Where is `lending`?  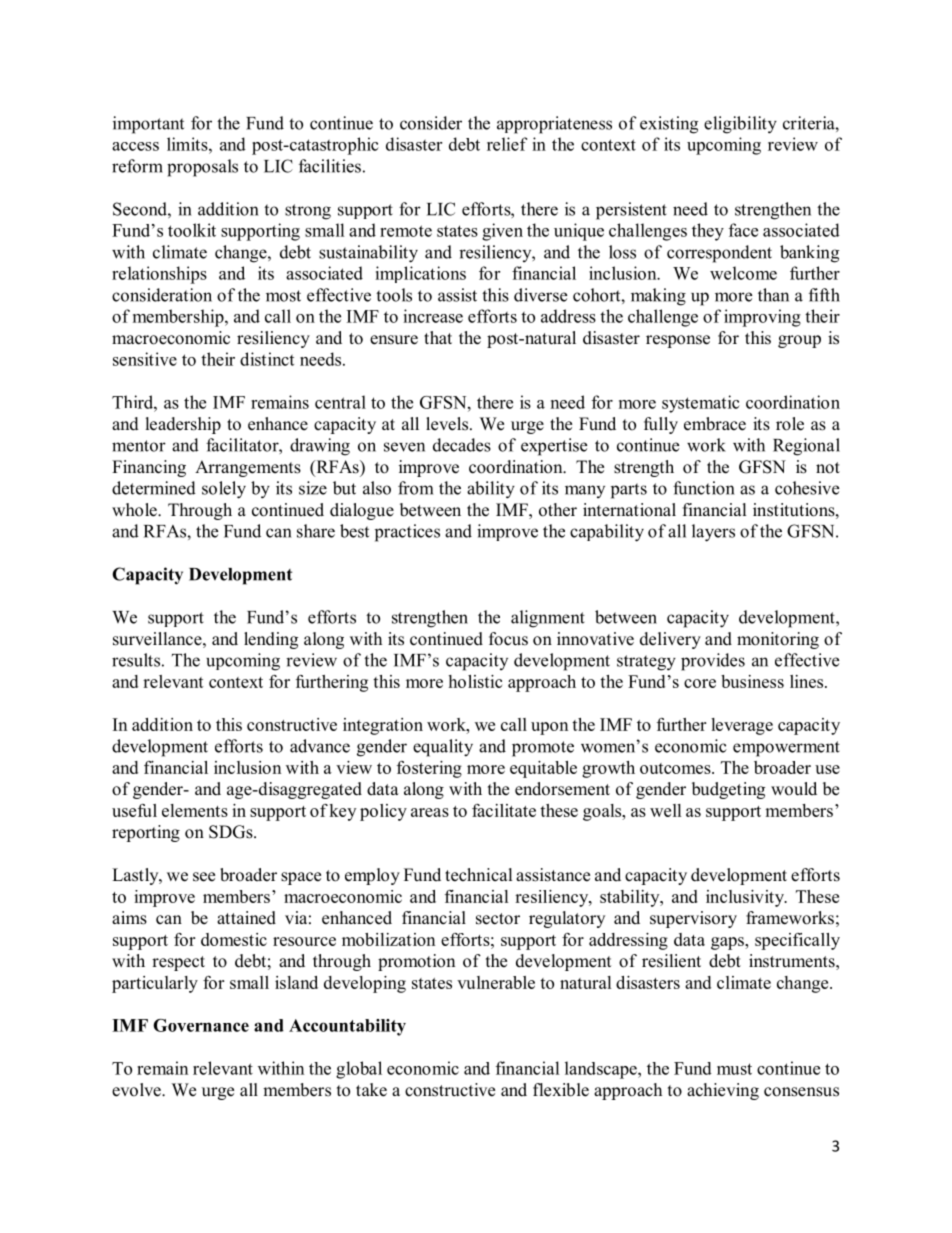
lending is located at coordinates (271, 640).
